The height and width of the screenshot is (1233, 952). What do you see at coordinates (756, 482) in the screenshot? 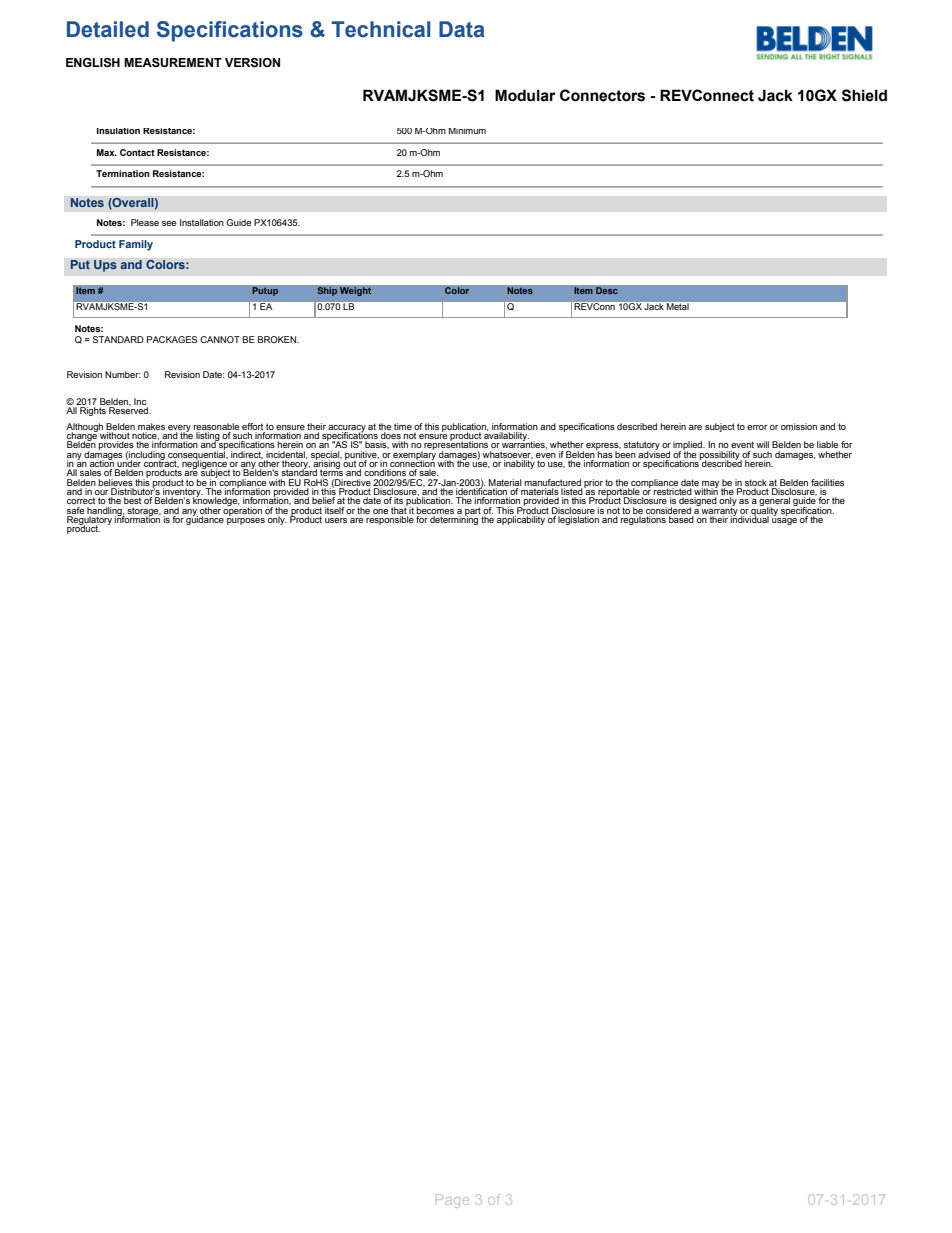
I see `stock` at bounding box center [756, 482].
